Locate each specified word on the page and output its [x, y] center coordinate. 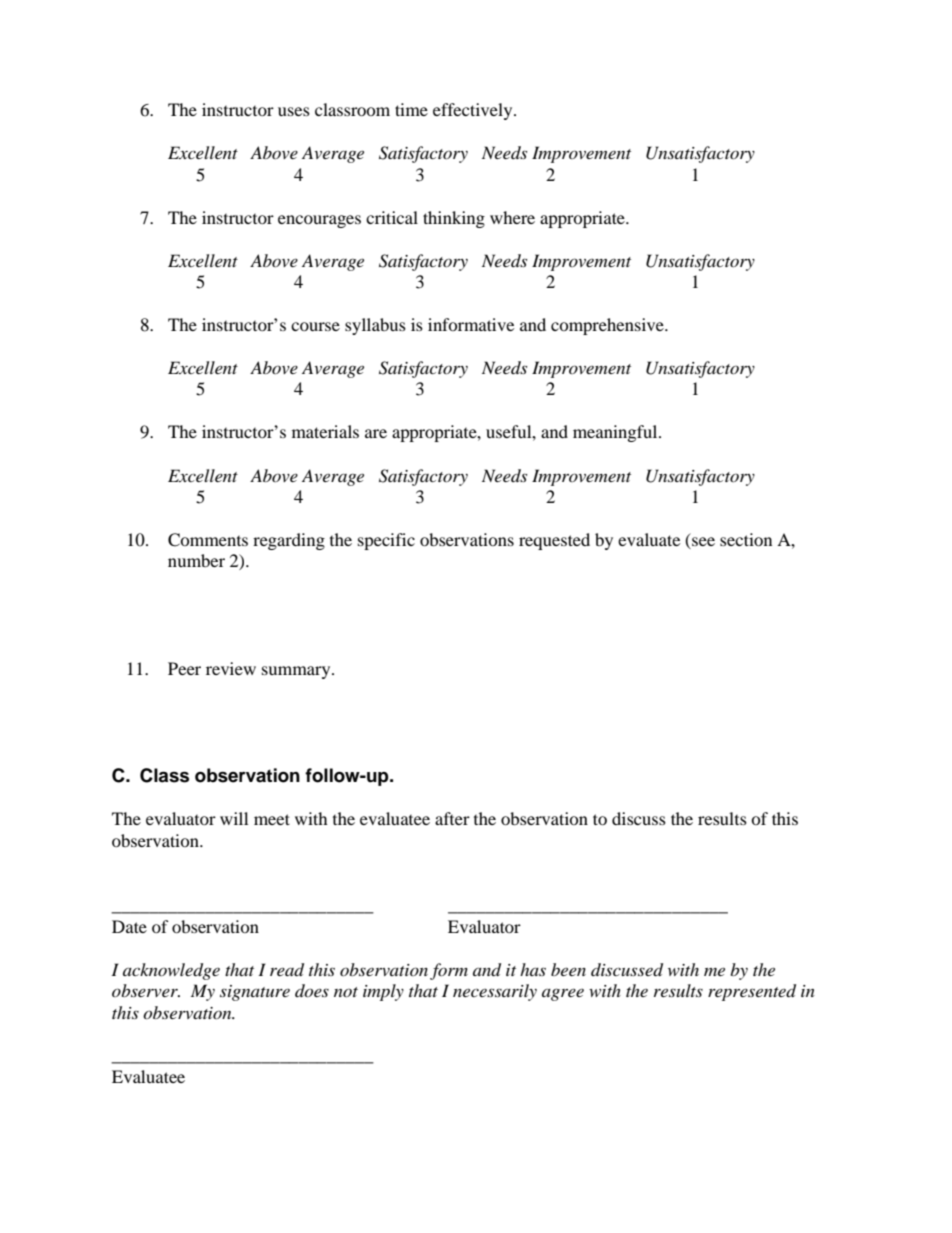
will [234, 818]
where [512, 217]
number [196, 560]
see [702, 543]
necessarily [495, 992]
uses [294, 111]
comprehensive [608, 326]
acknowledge [171, 971]
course [315, 326]
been [568, 969]
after [452, 818]
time [411, 109]
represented [752, 992]
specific [386, 541]
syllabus [375, 326]
